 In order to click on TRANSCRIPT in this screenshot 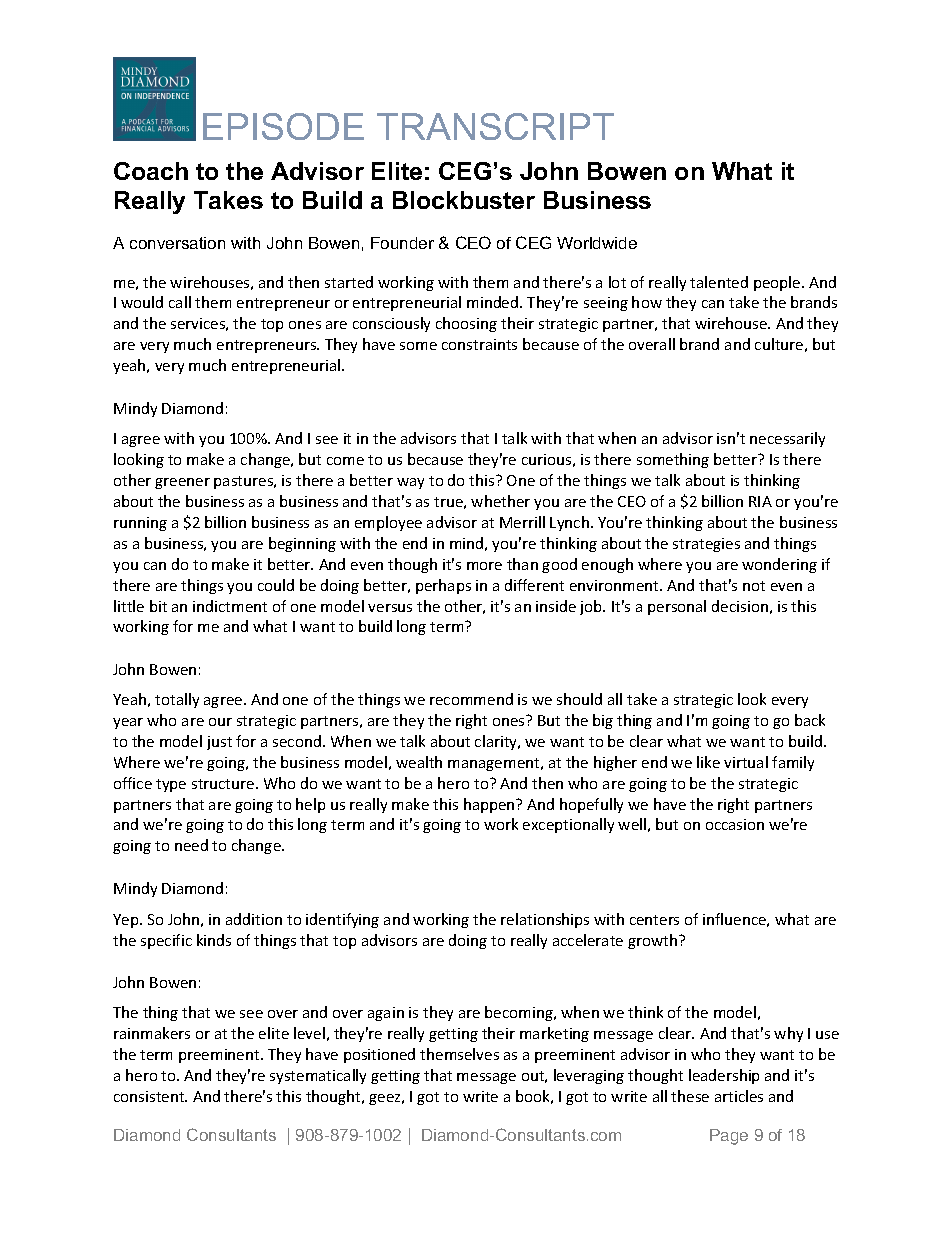, I will do `click(495, 126)`.
